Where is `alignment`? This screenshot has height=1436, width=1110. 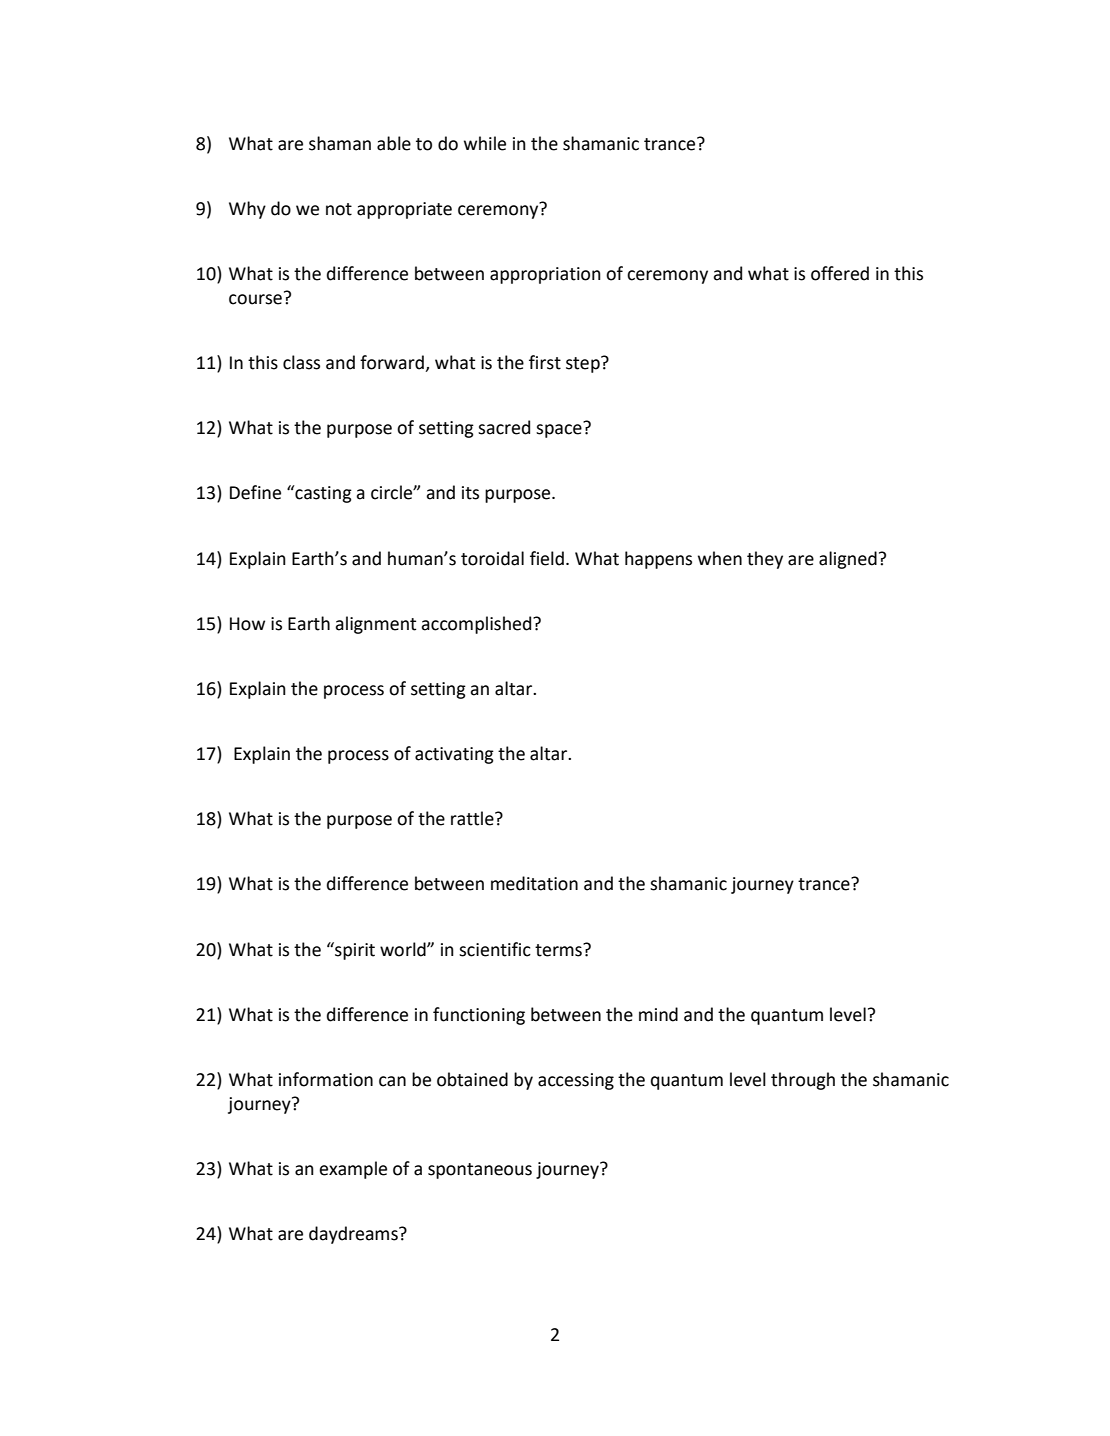
alignment is located at coordinates (375, 625).
